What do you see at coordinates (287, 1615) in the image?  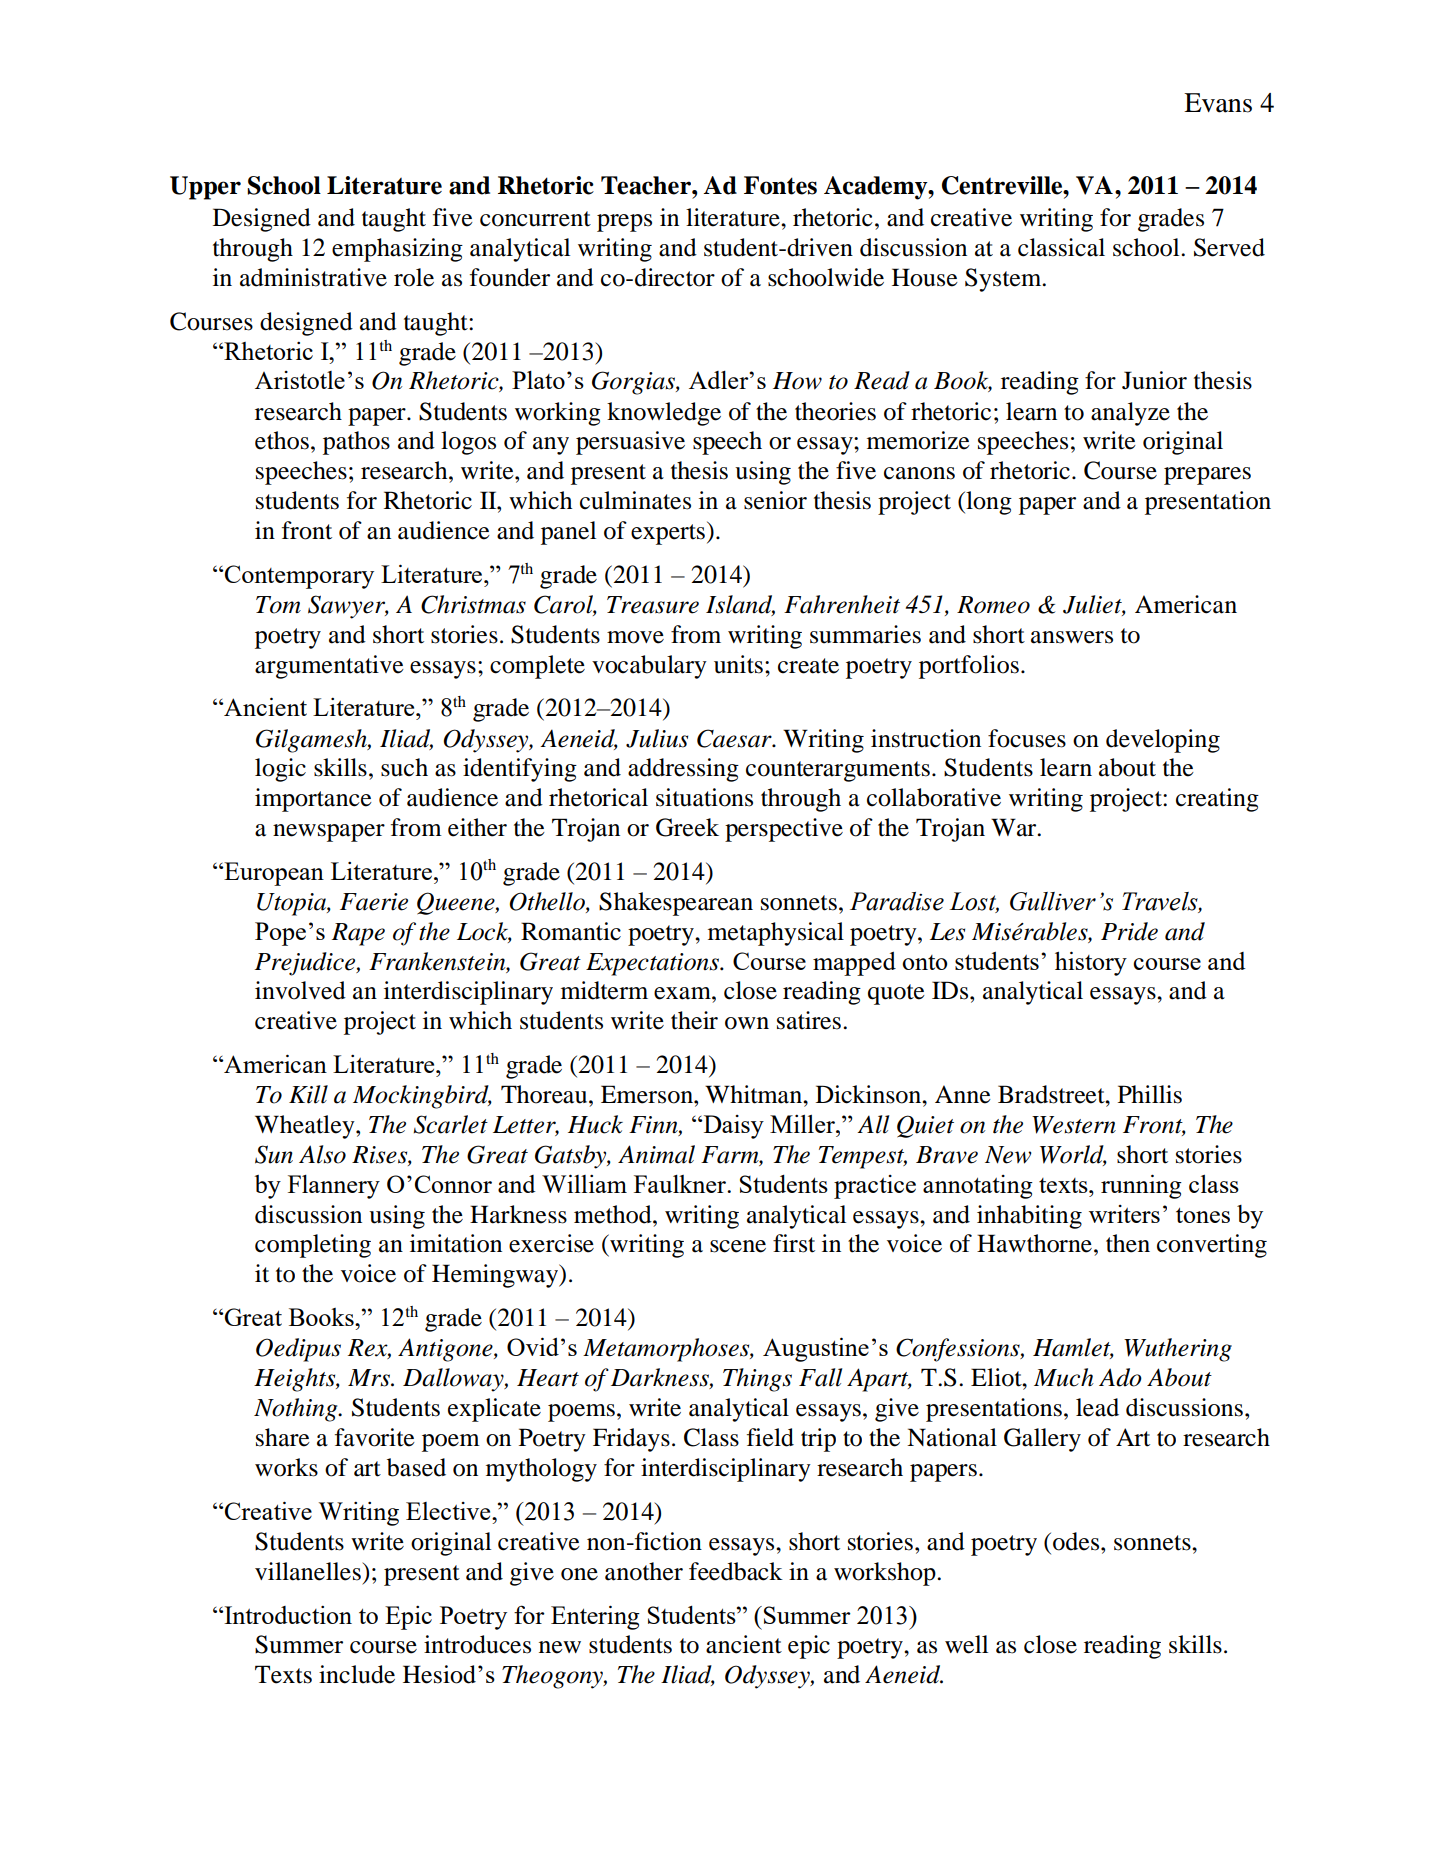 I see `Introduction` at bounding box center [287, 1615].
